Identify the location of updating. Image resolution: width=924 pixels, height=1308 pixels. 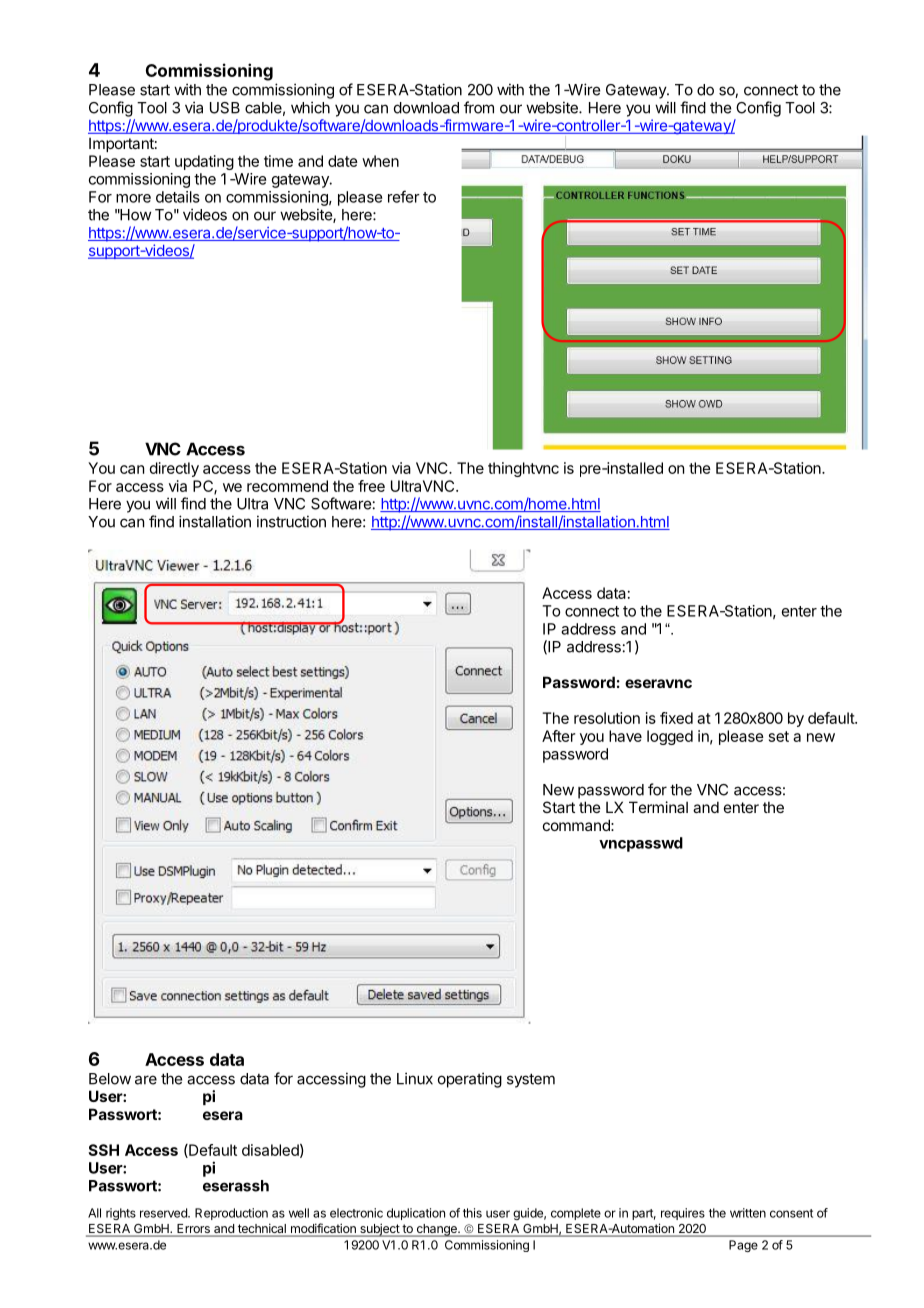
(204, 162).
